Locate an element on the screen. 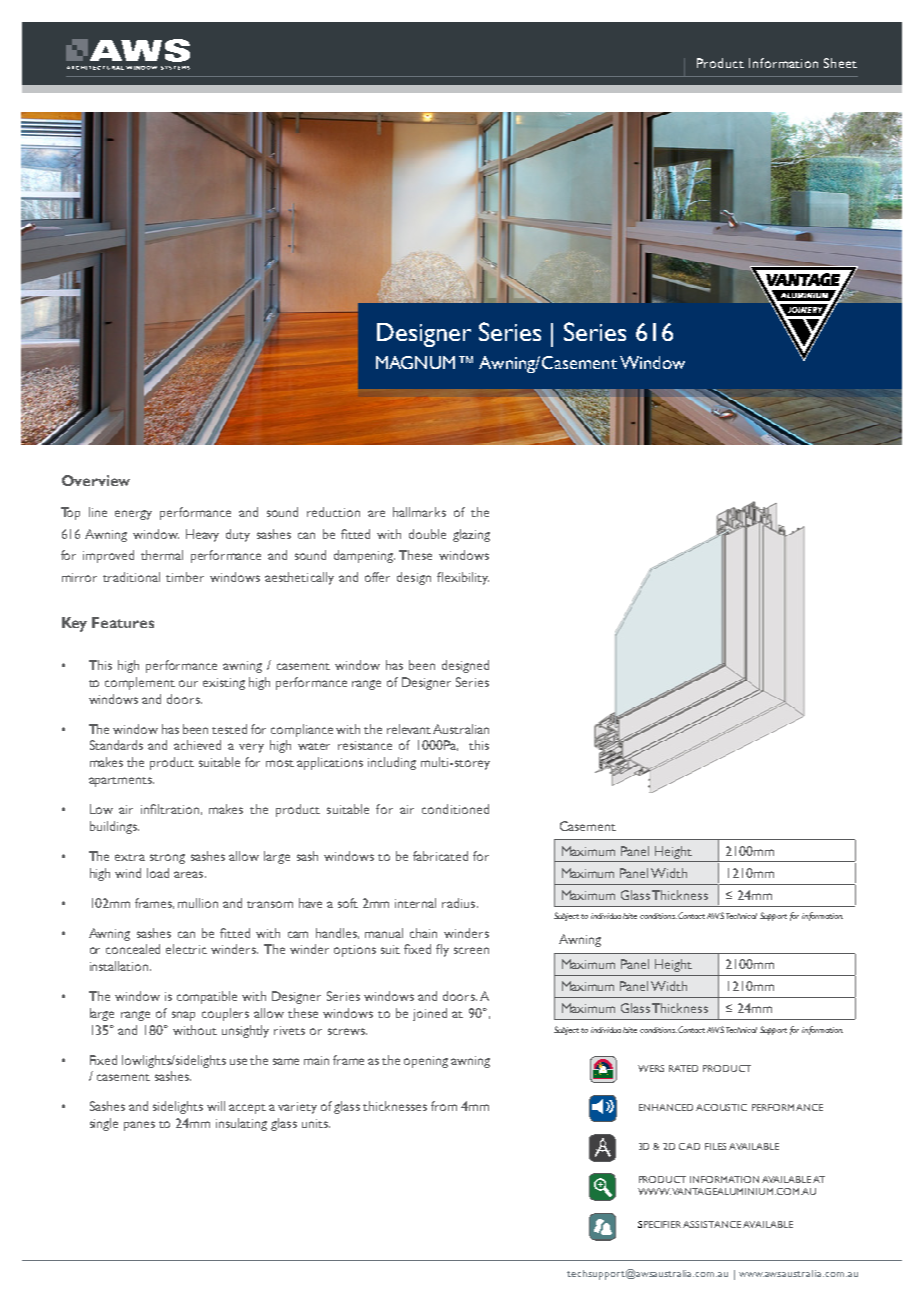 The height and width of the screenshot is (1308, 924). ASSISTANCE is located at coordinates (712, 1224).
